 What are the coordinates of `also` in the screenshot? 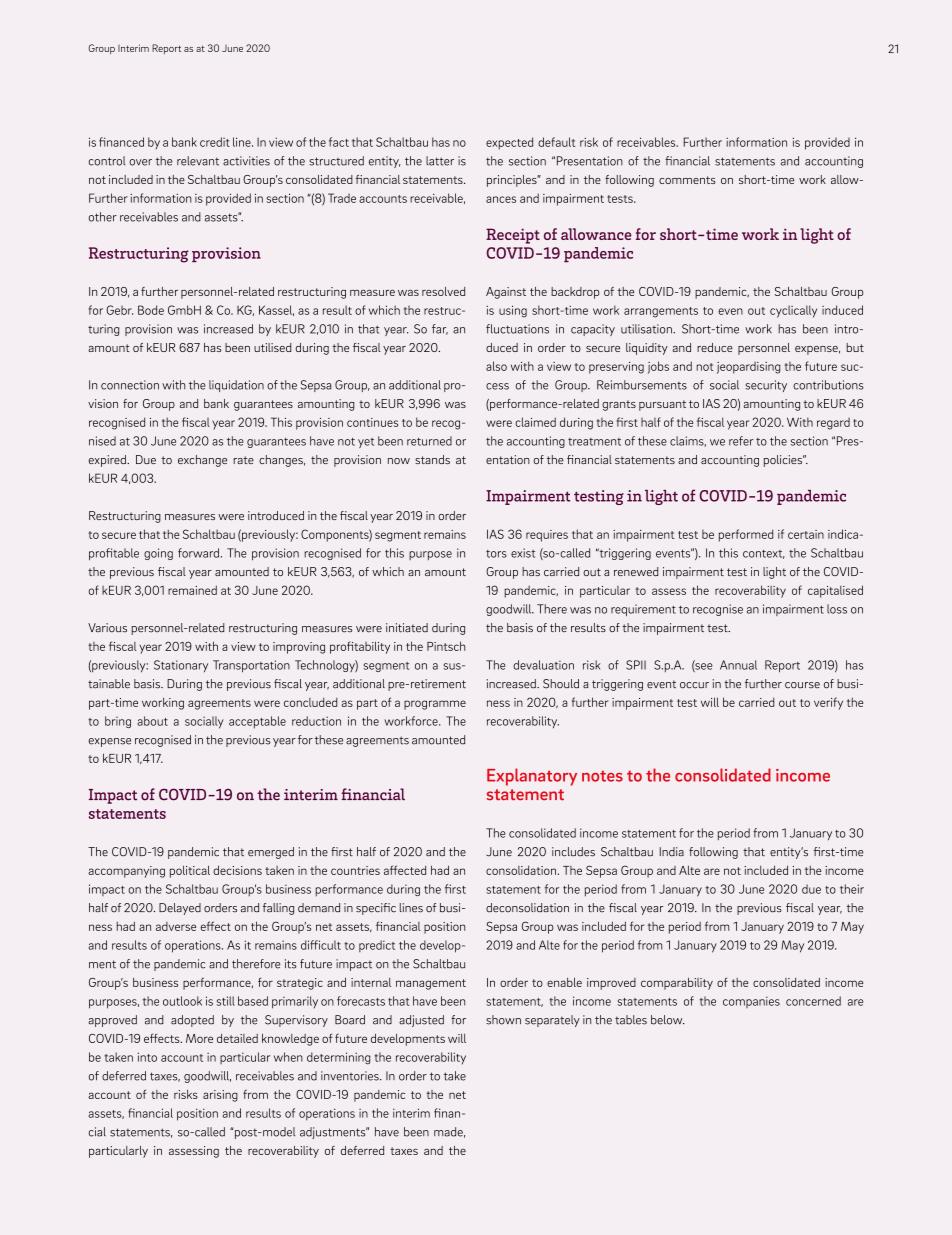 It's located at (496, 366).
